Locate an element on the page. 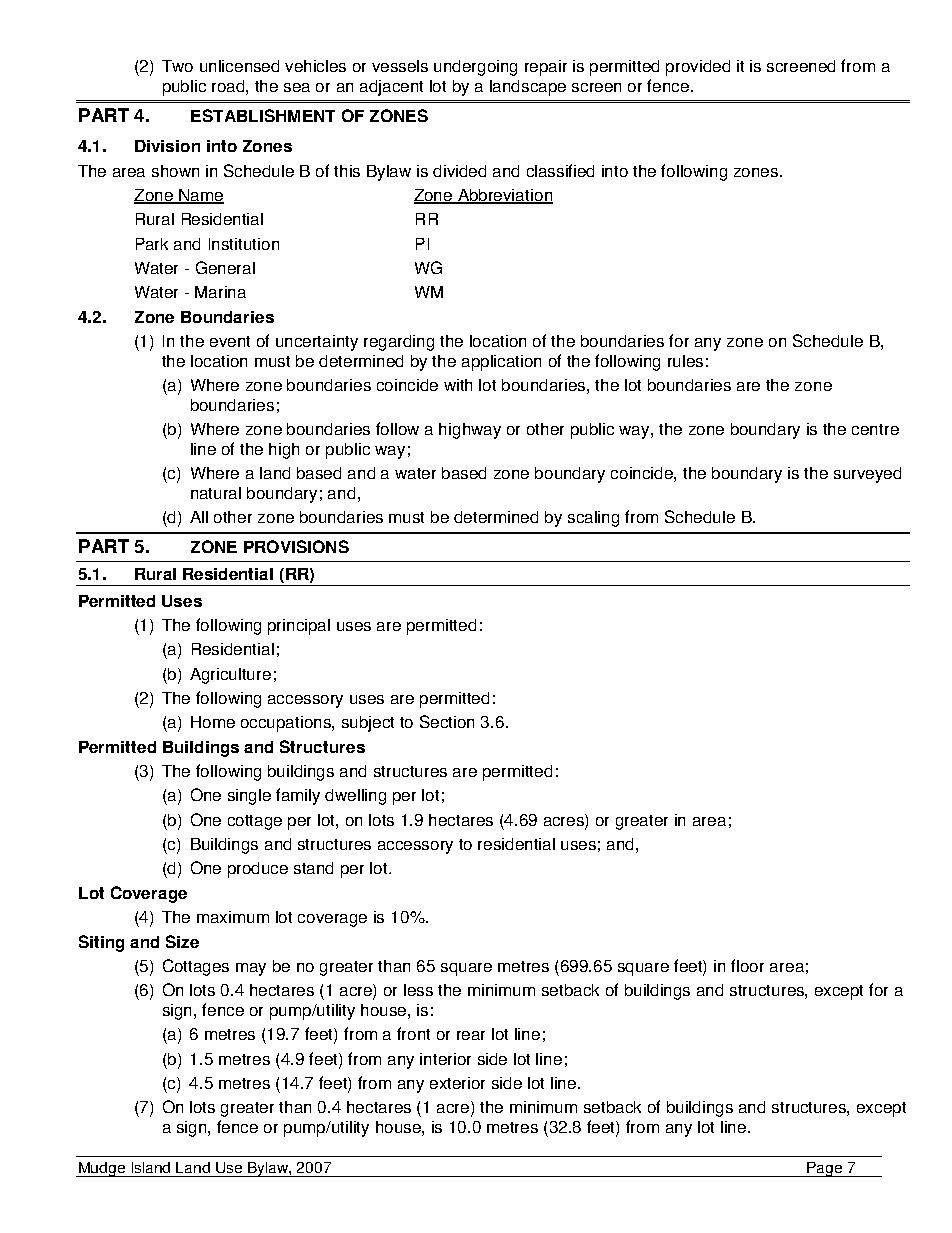  rules is located at coordinates (685, 361).
